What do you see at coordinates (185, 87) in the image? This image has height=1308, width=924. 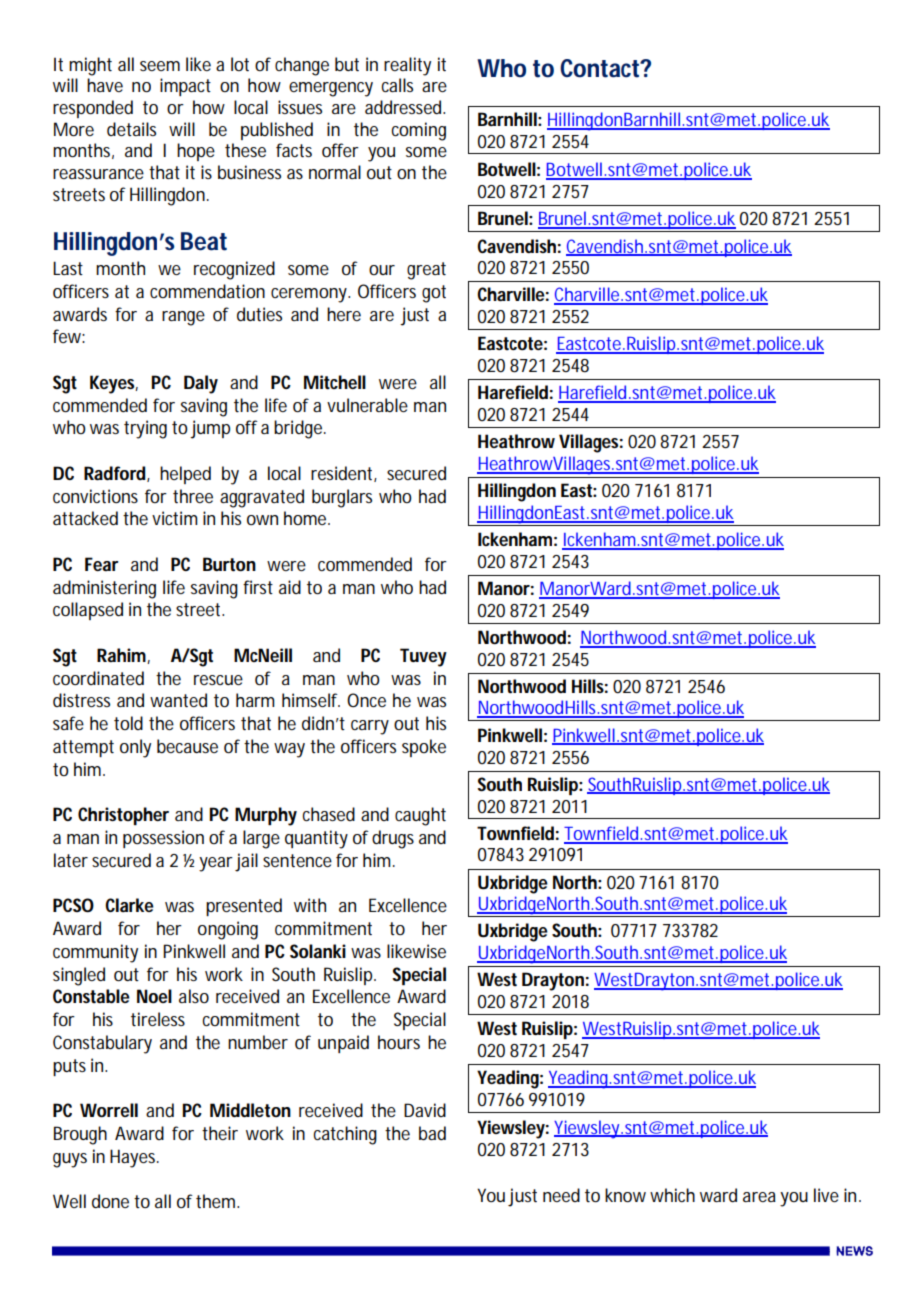 I see `impact` at bounding box center [185, 87].
